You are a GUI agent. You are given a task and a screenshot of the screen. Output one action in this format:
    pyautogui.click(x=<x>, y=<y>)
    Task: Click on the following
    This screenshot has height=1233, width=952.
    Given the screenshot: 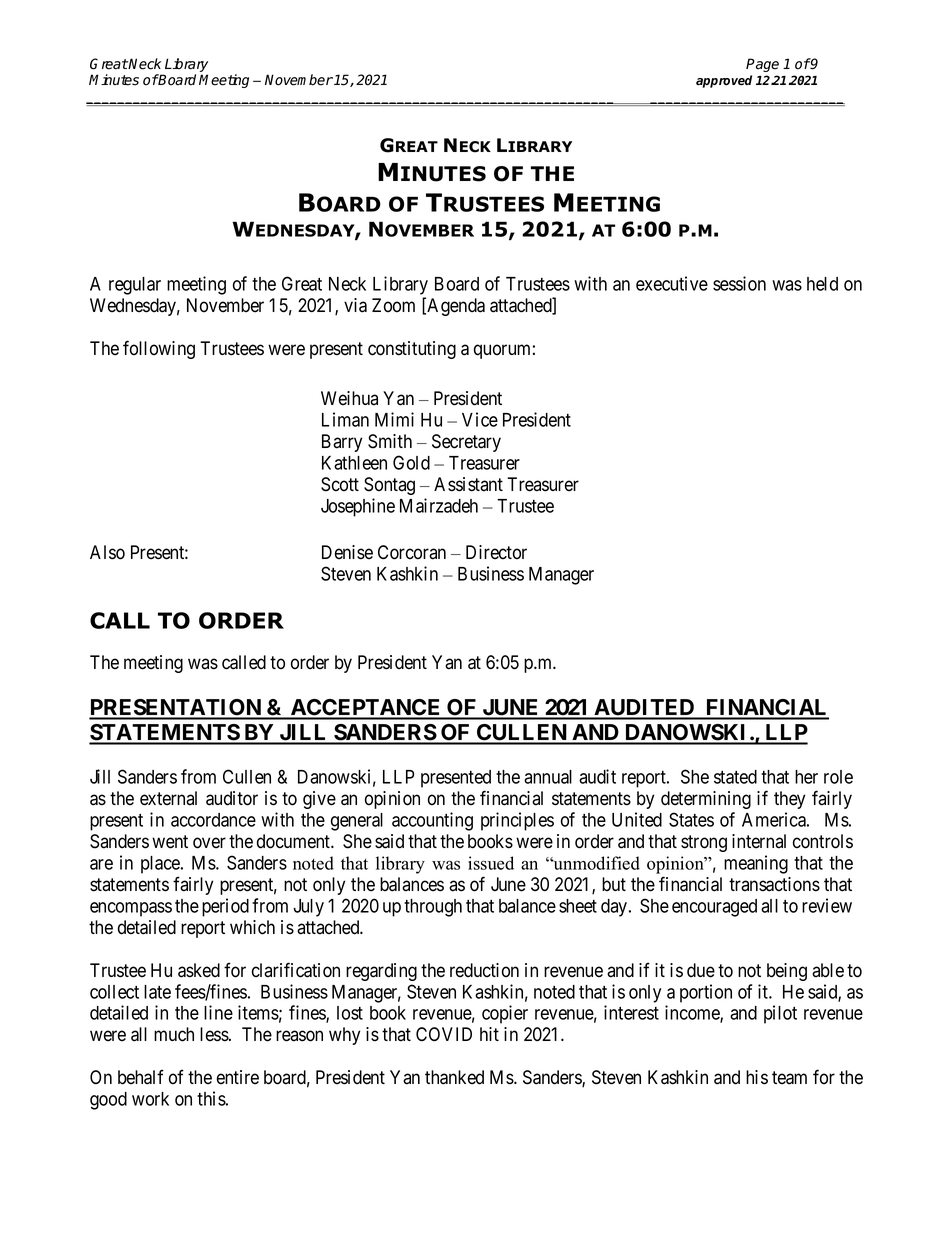 What is the action you would take?
    pyautogui.click(x=159, y=349)
